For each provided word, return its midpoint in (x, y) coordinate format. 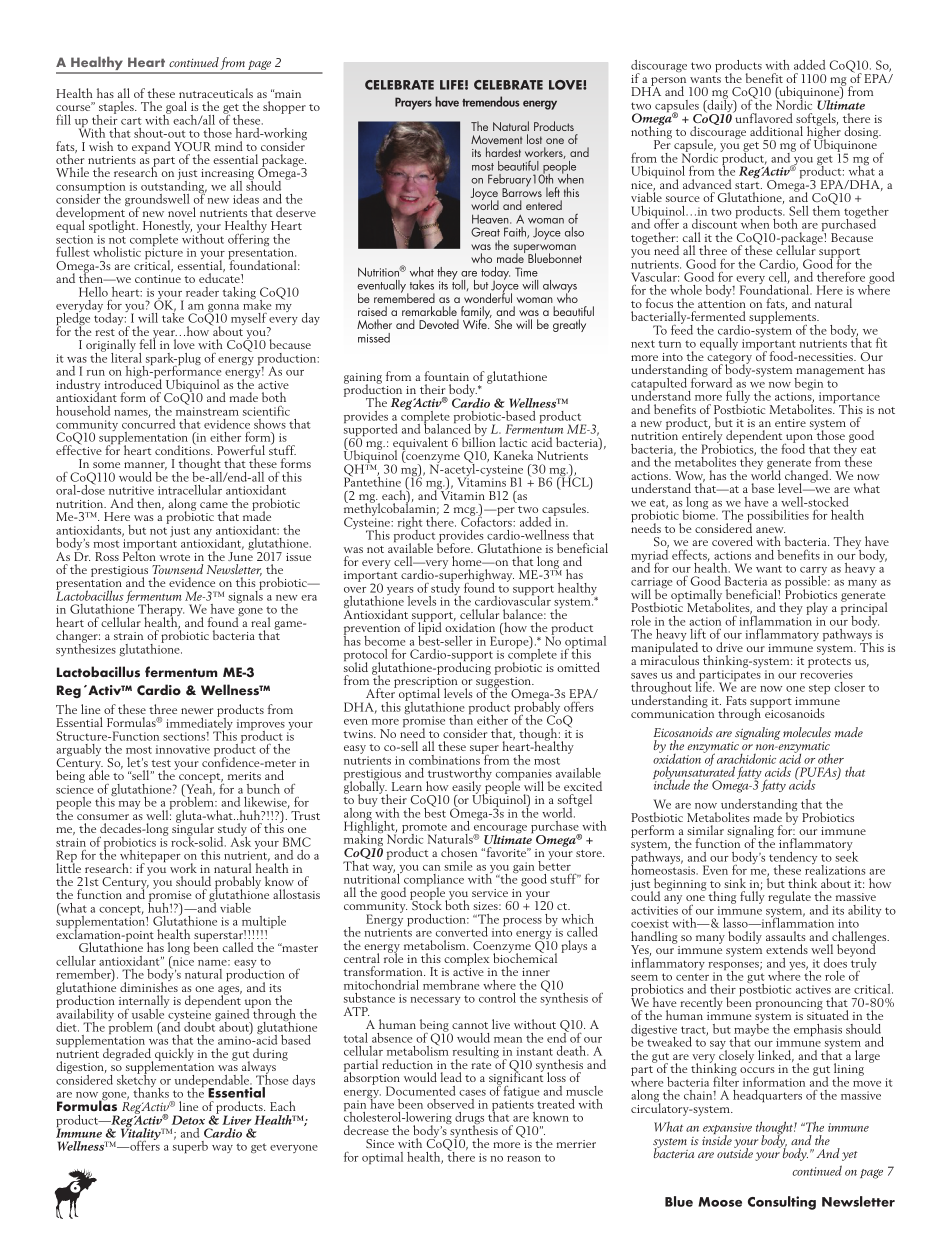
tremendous (491, 101)
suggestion (504, 683)
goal (175, 109)
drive (729, 647)
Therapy (161, 611)
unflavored (763, 117)
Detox (188, 1120)
